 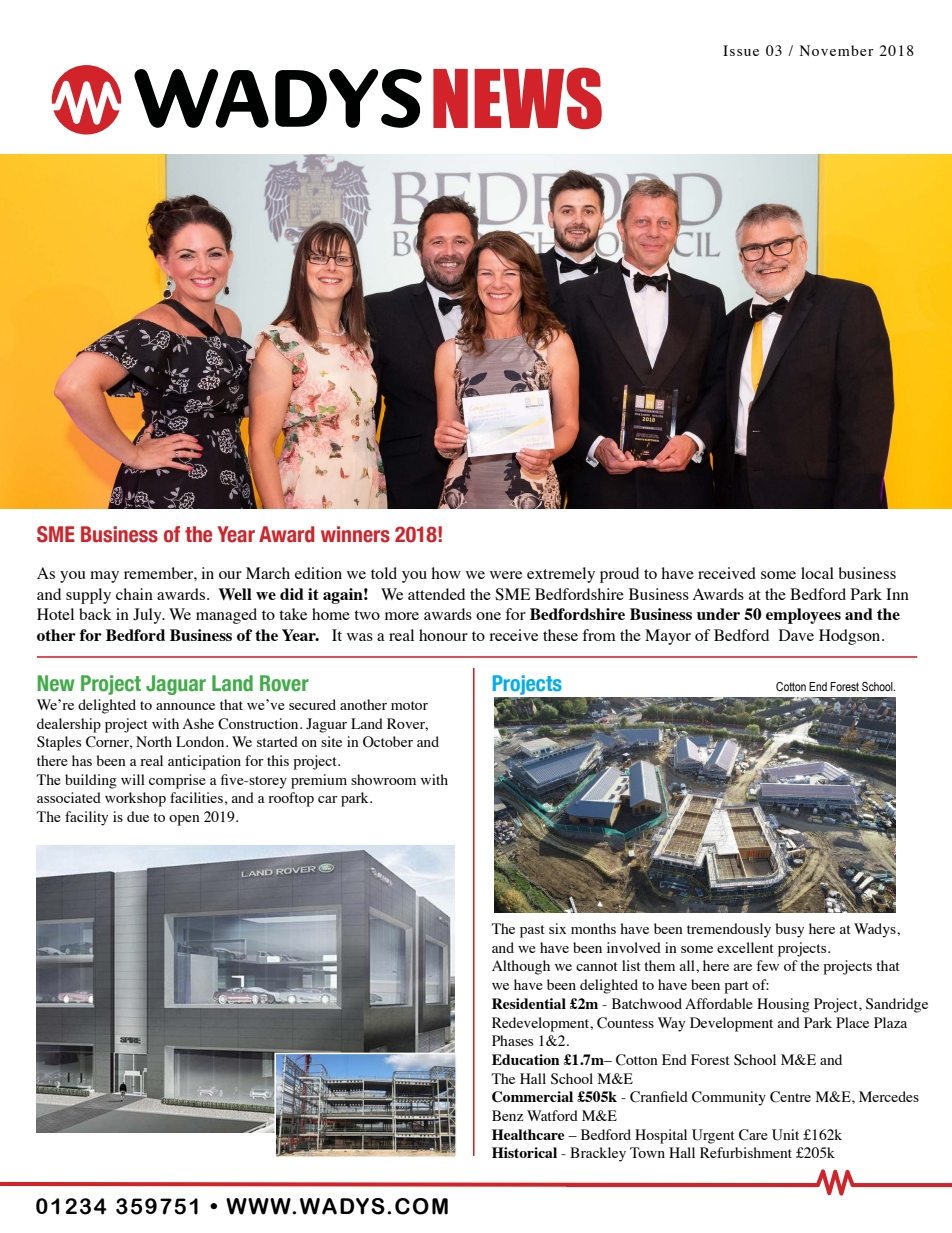 I want to click on local, so click(x=817, y=573).
